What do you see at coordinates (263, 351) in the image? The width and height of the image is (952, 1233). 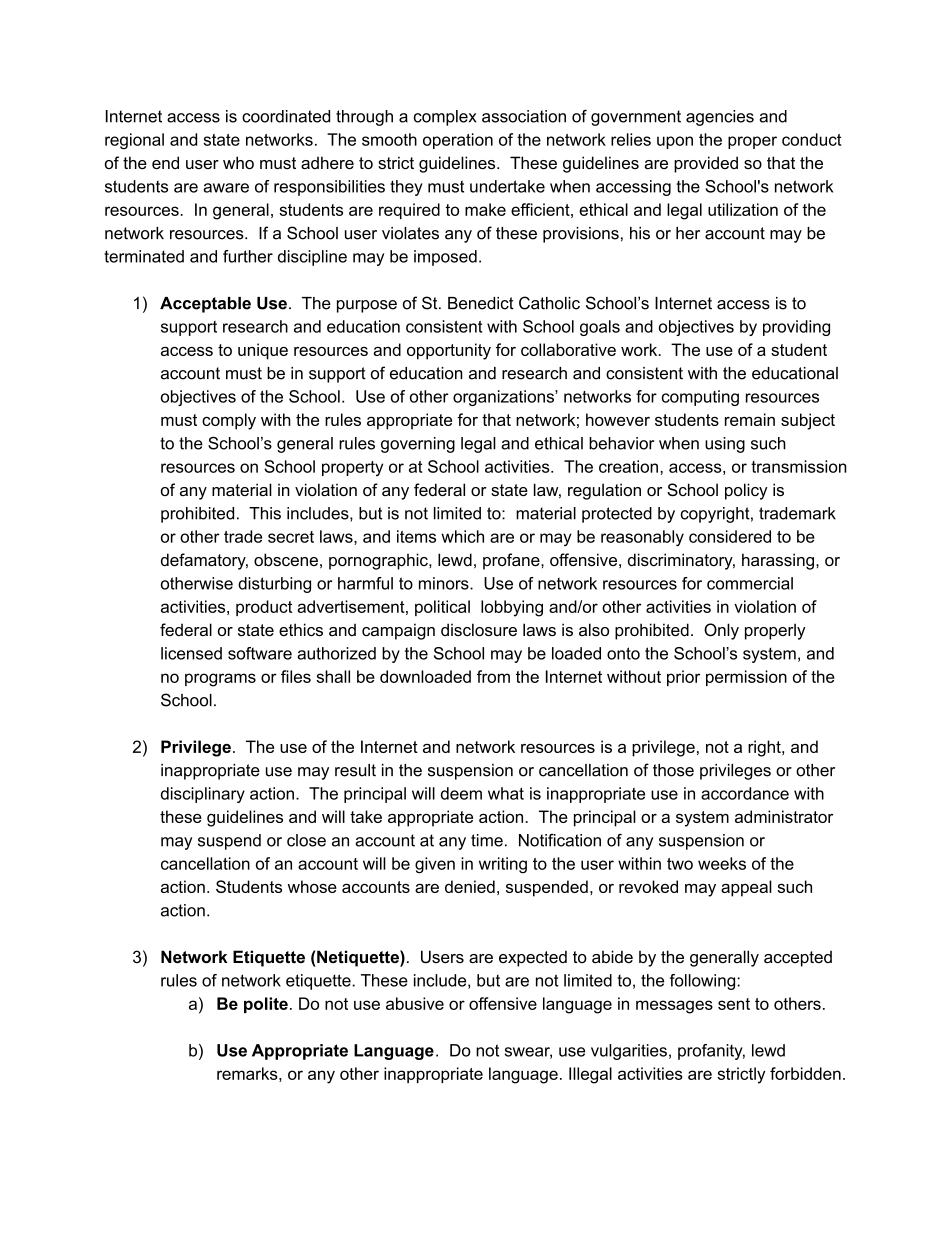 I see `unique` at bounding box center [263, 351].
